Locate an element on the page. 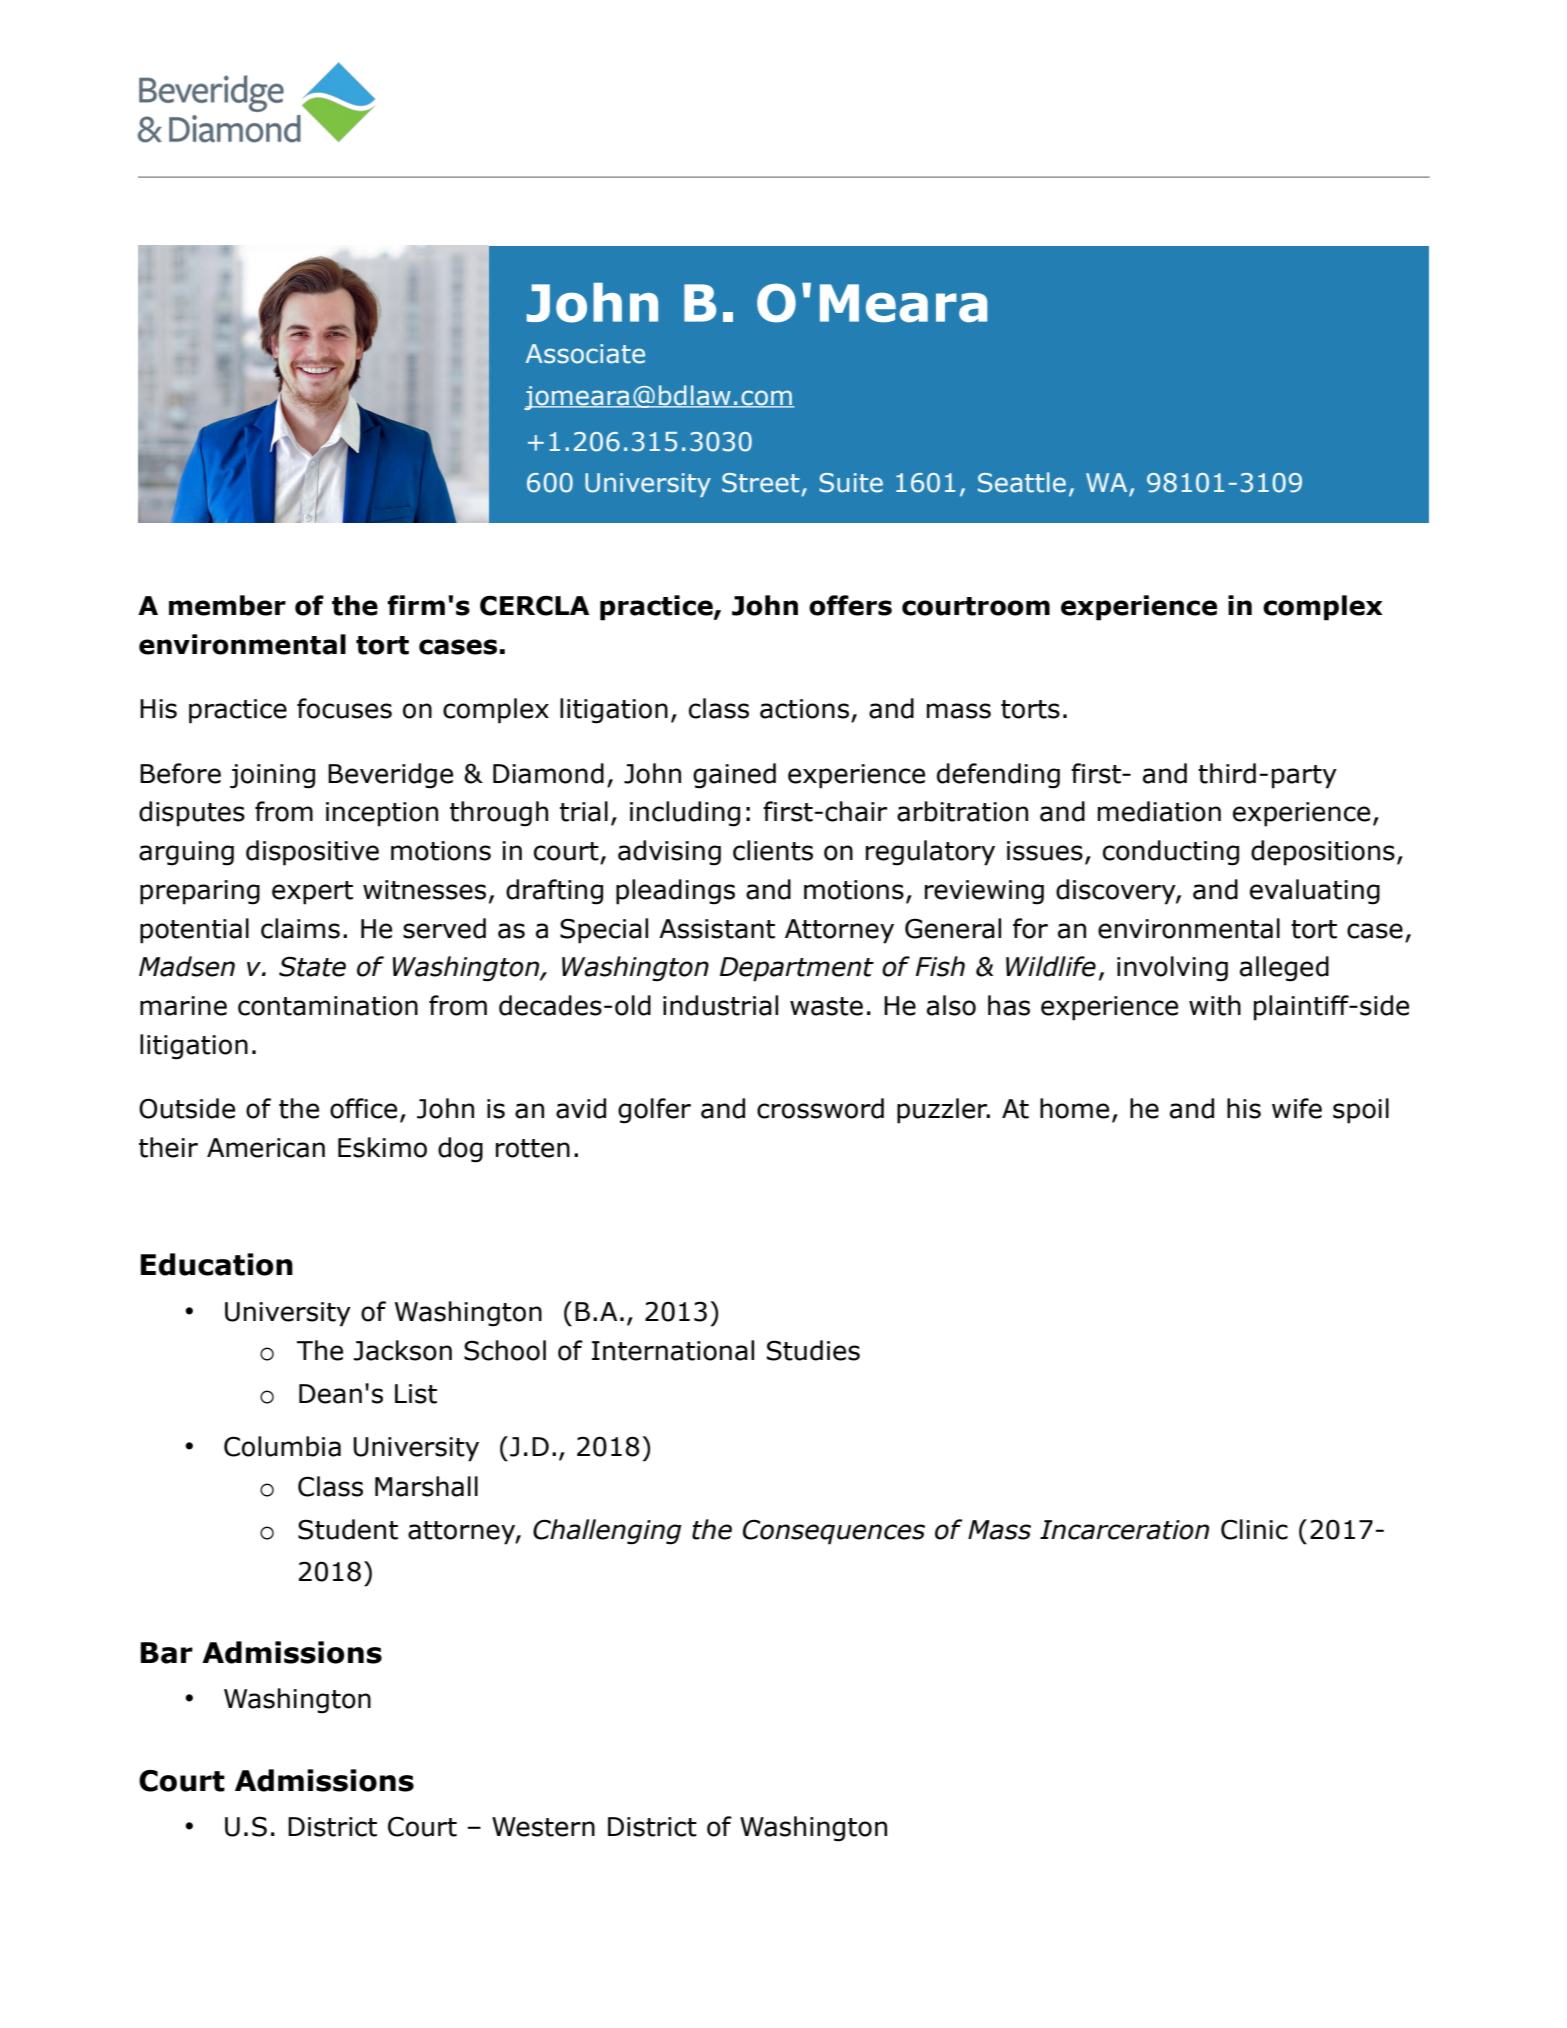 The image size is (1567, 2028). Studies is located at coordinates (813, 1350).
